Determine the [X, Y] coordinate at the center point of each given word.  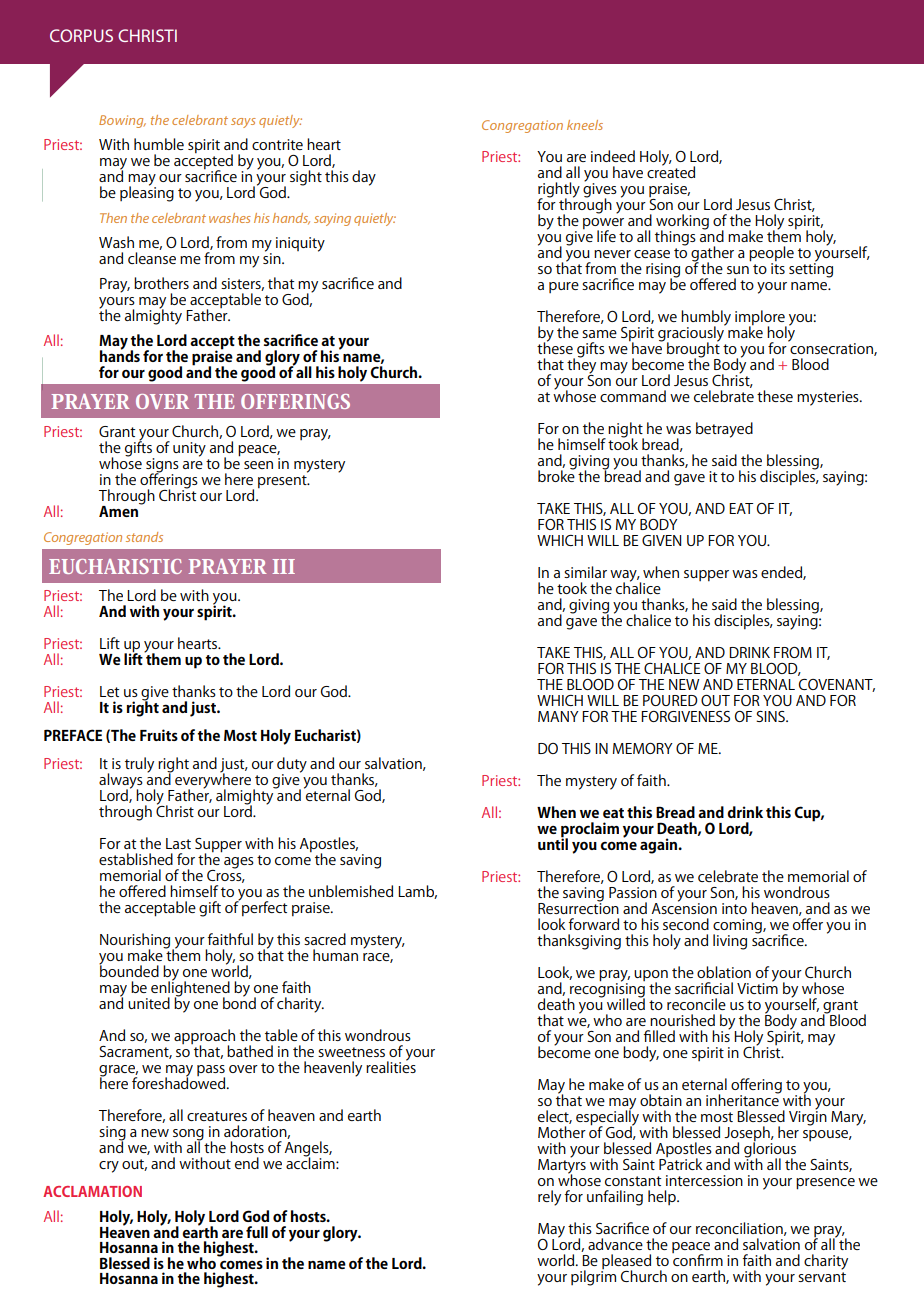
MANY [558, 716]
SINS [771, 716]
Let [109, 691]
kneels [585, 125]
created [671, 171]
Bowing [122, 121]
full [257, 1232]
